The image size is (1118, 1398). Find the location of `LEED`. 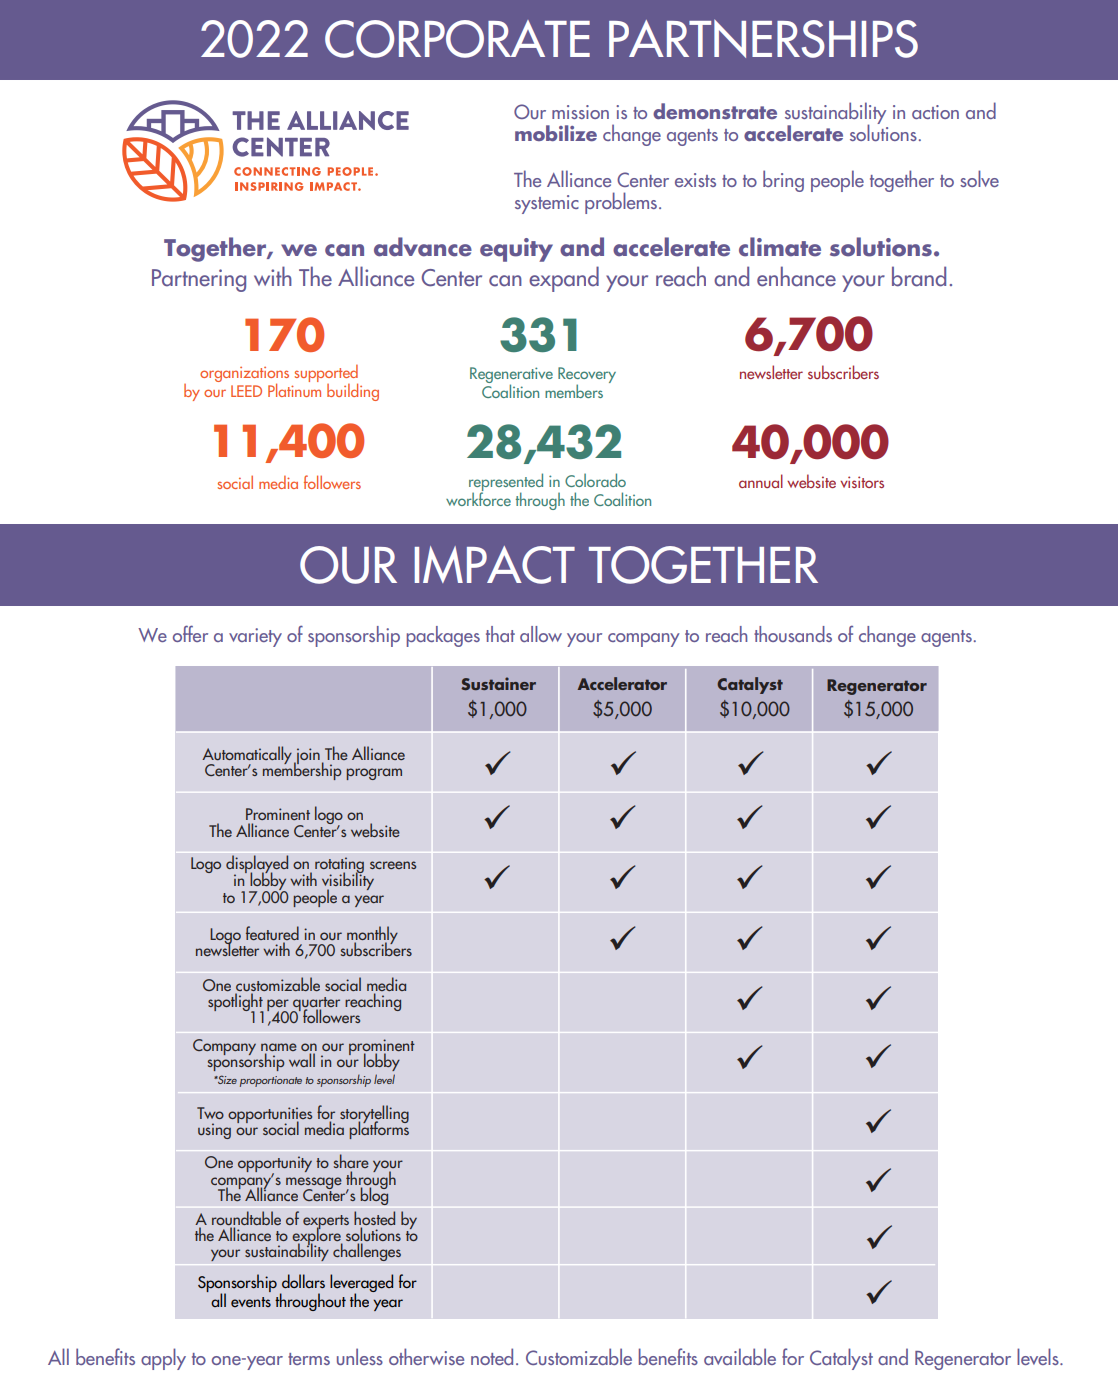

LEED is located at coordinates (246, 391).
